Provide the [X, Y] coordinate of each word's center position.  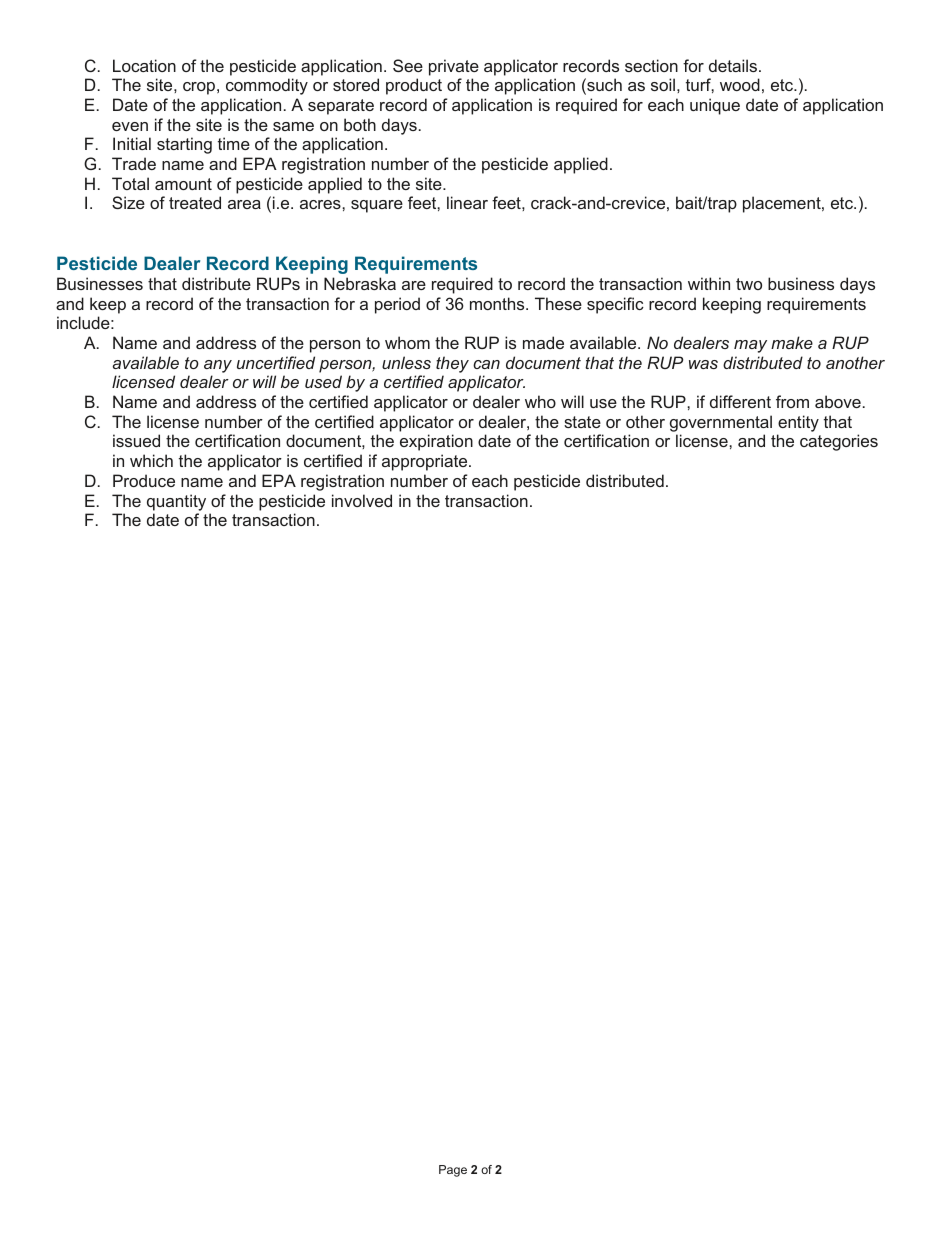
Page [453, 1171]
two [749, 284]
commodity [267, 86]
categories [839, 442]
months [498, 303]
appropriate [426, 462]
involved [362, 500]
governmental [721, 423]
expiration [436, 442]
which [151, 460]
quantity [176, 502]
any [218, 366]
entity [798, 423]
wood [740, 84]
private [454, 67]
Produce [144, 480]
